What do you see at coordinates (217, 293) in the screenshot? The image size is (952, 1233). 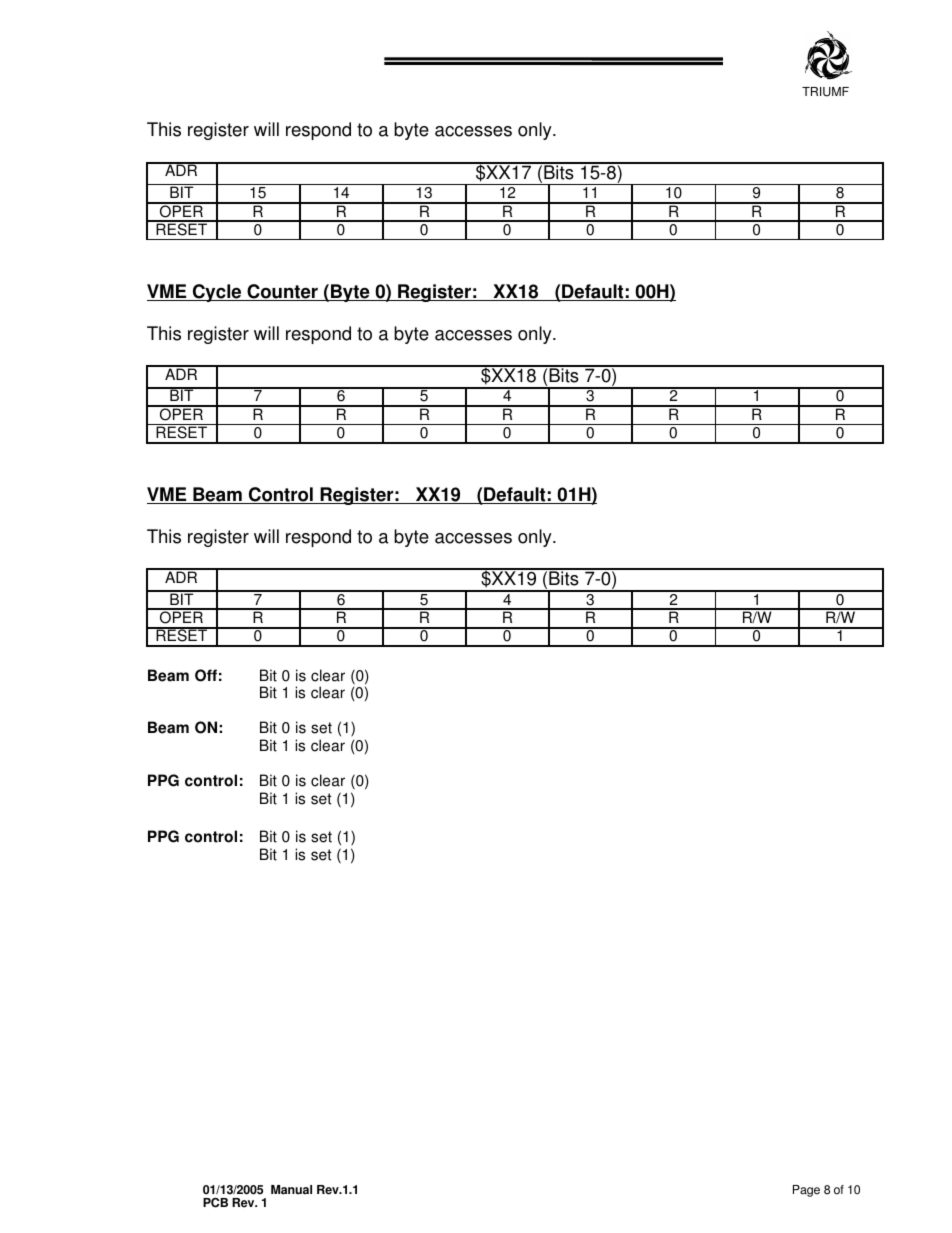 I see `Cycle` at bounding box center [217, 293].
